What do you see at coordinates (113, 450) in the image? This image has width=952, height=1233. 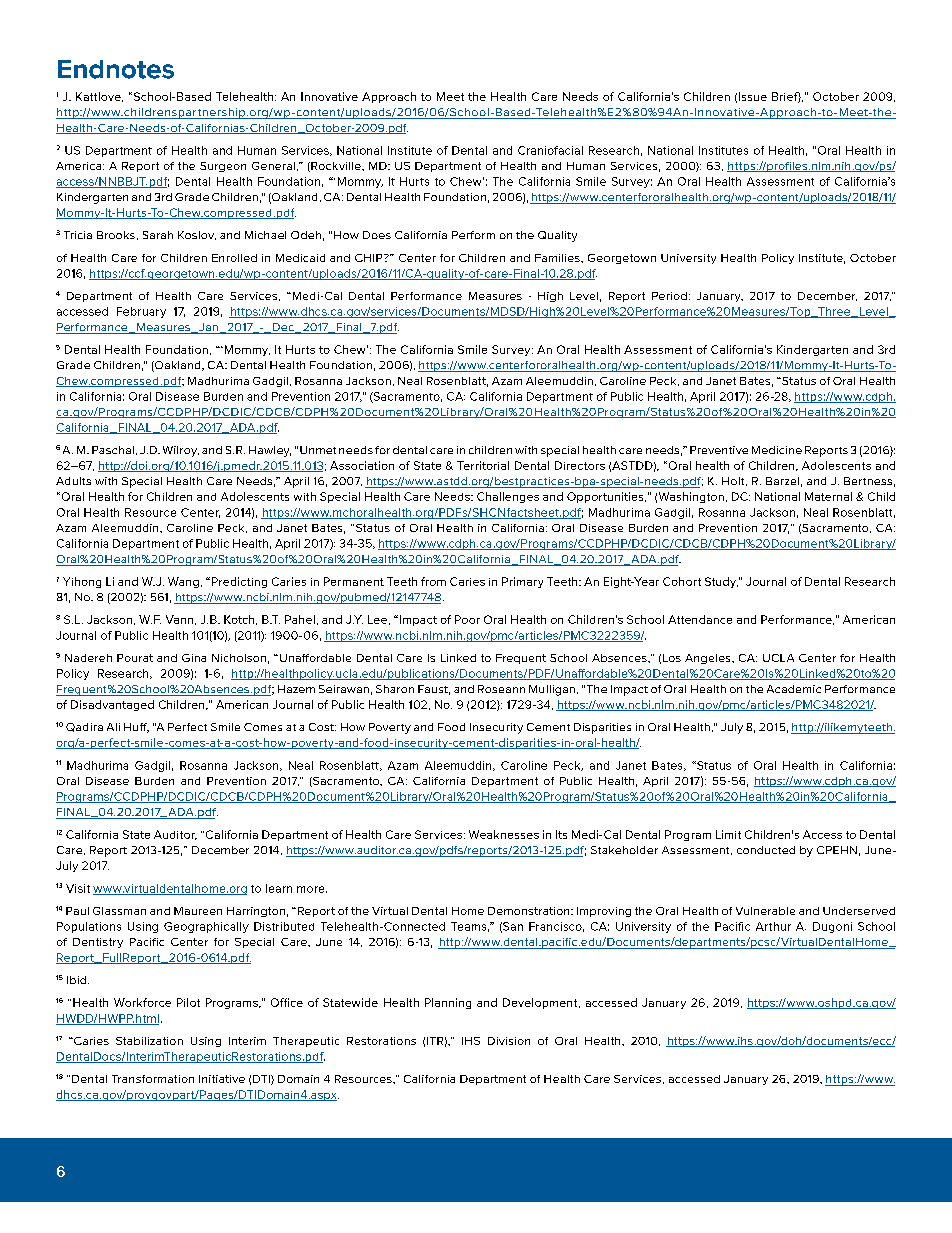 I see `Paschal` at bounding box center [113, 450].
